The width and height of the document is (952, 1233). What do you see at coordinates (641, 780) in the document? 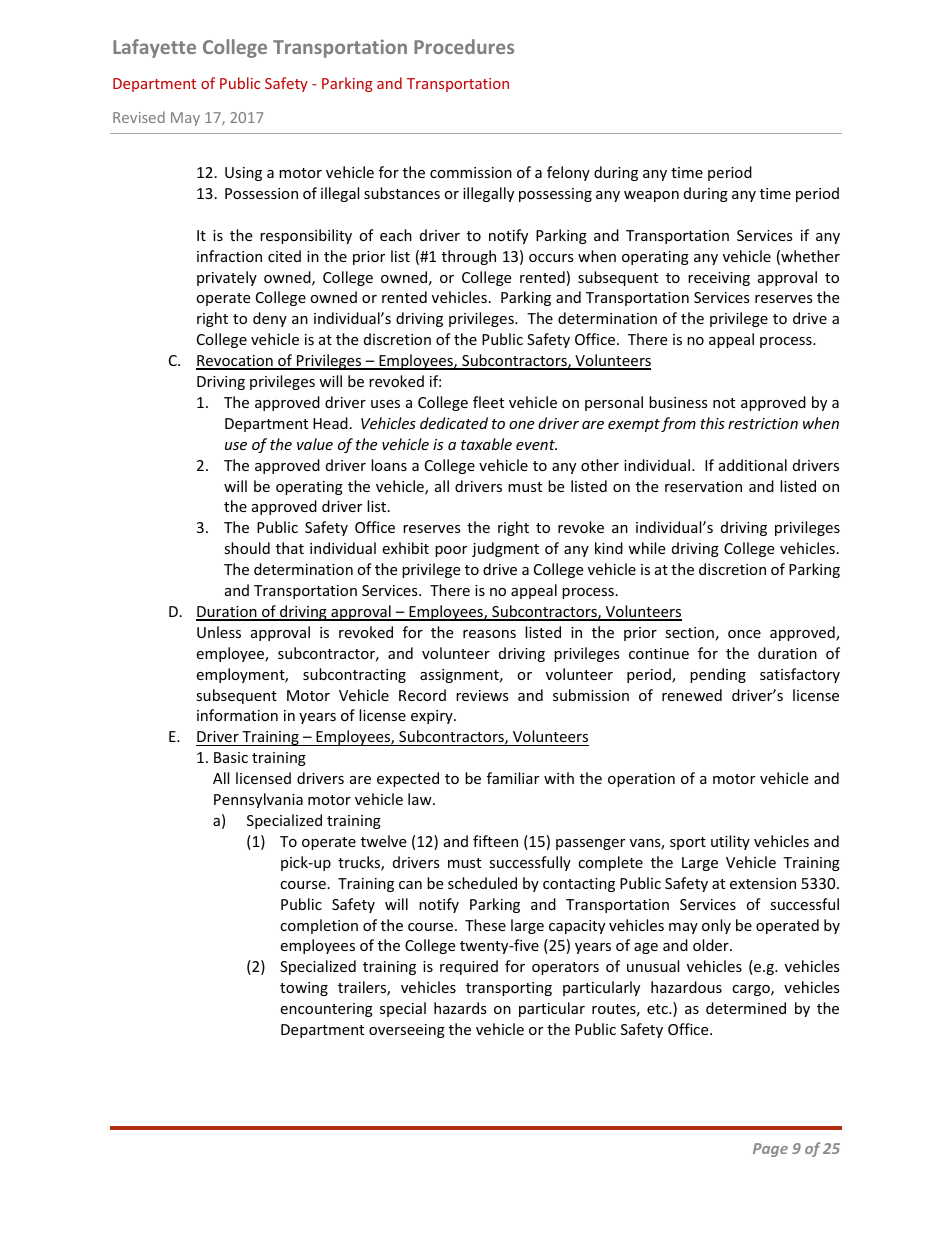
I see `operation` at bounding box center [641, 780].
